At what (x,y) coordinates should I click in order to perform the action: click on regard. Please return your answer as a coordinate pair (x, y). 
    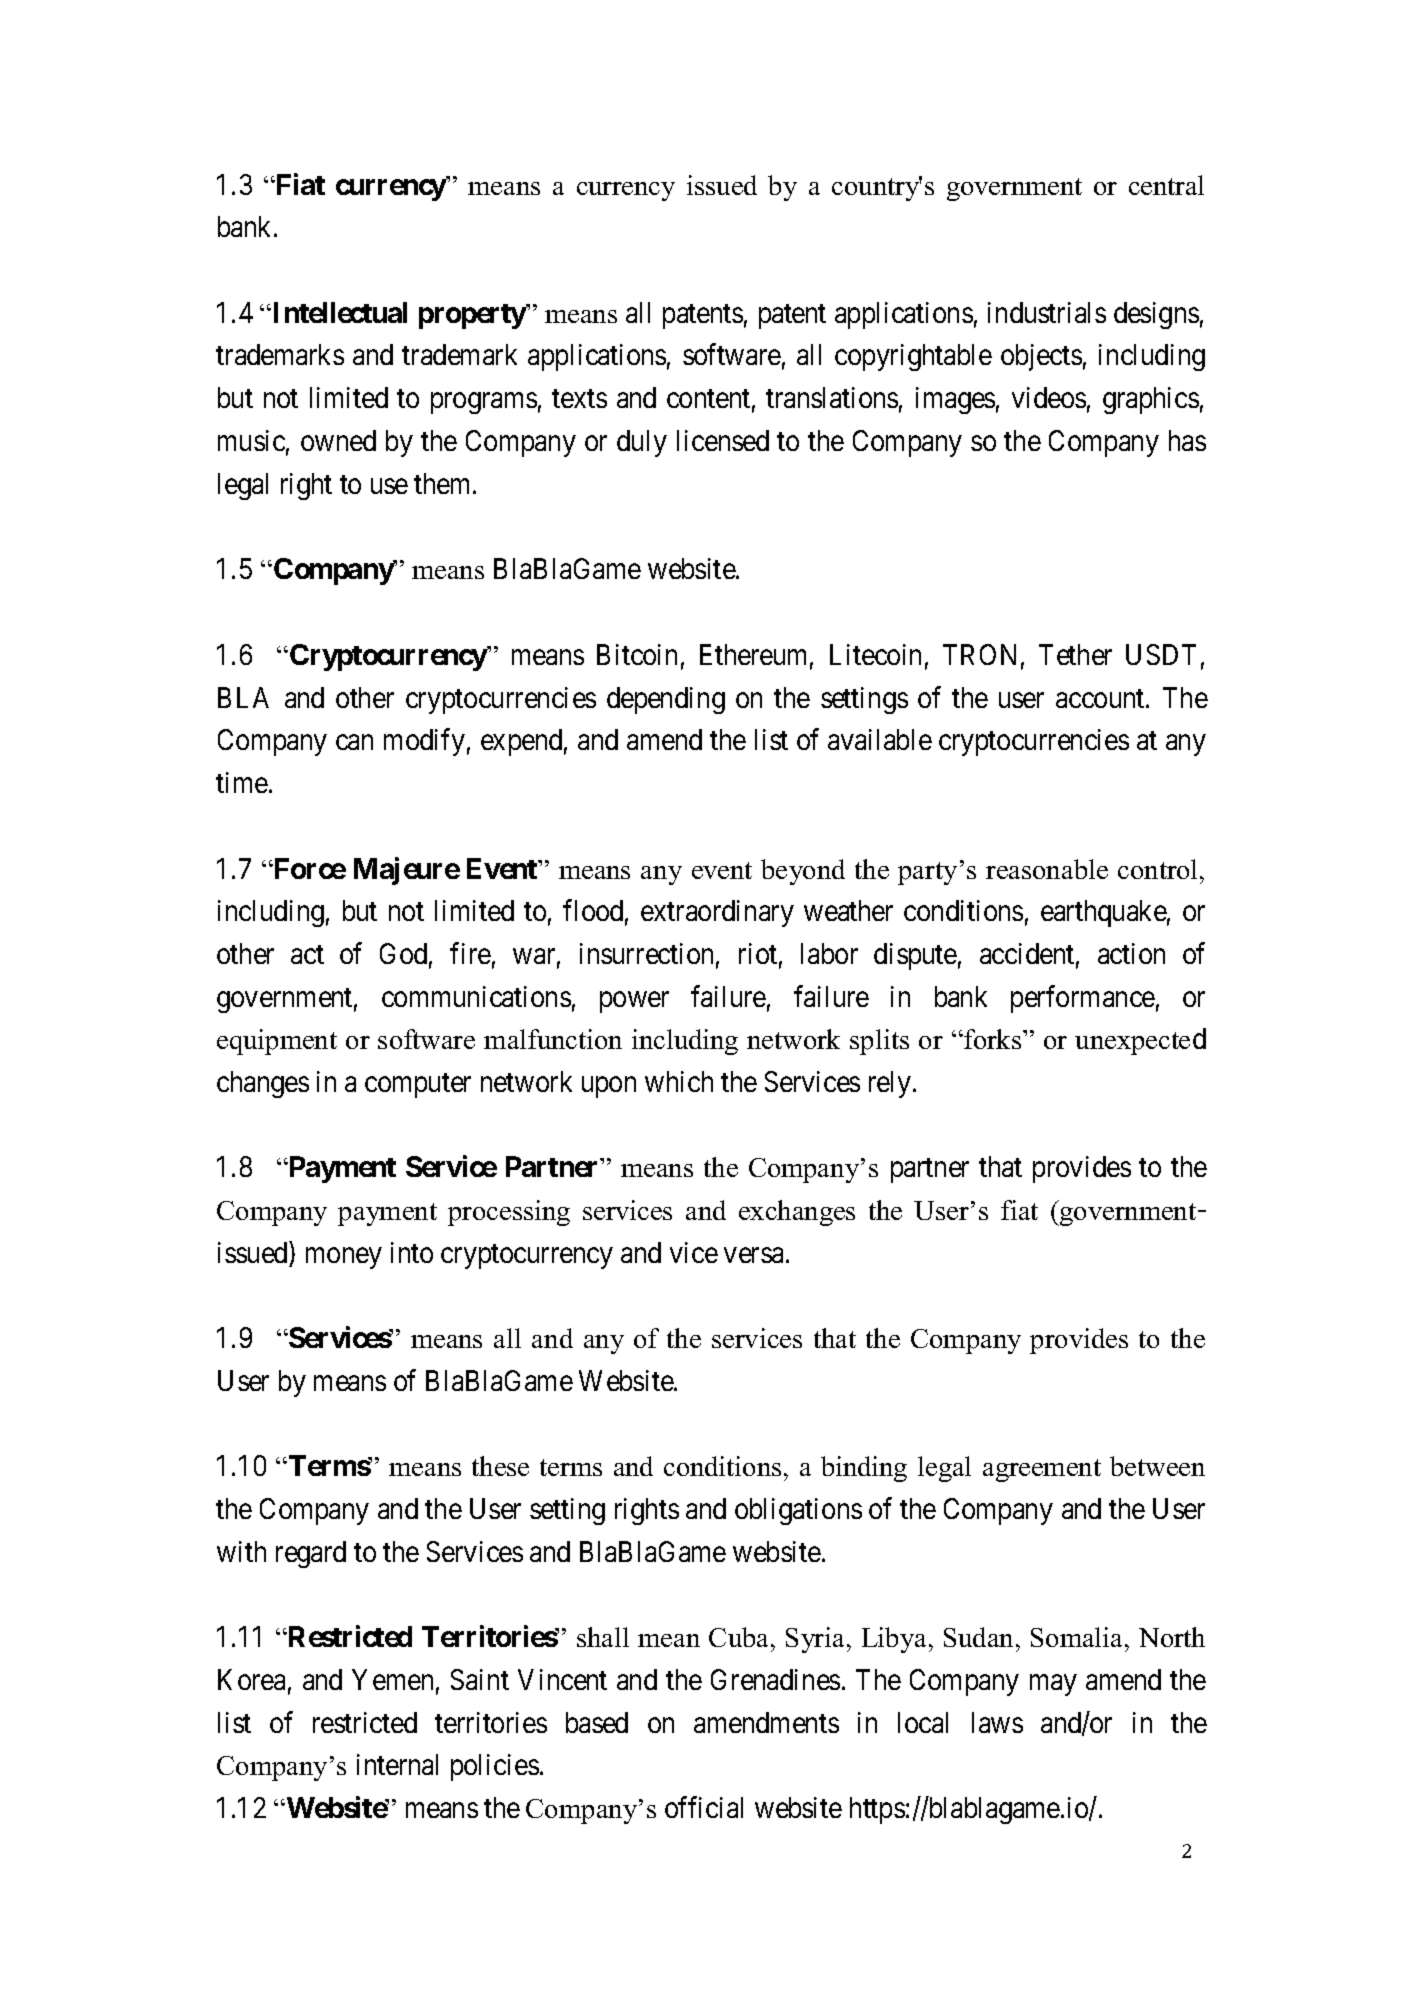
    Looking at the image, I should click on (311, 1554).
